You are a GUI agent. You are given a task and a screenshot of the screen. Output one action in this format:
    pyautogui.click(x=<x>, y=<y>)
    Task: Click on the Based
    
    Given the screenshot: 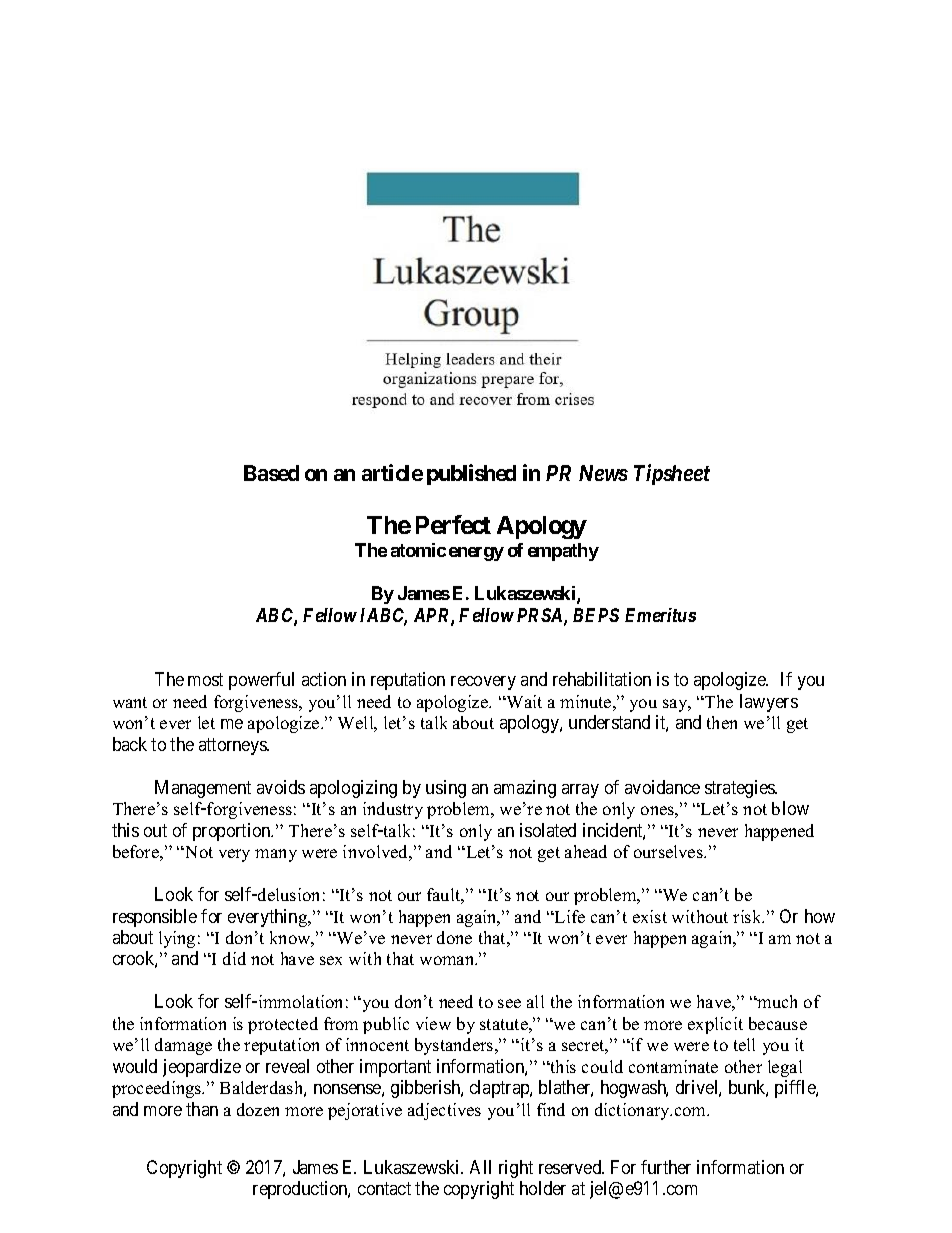 What is the action you would take?
    pyautogui.click(x=271, y=473)
